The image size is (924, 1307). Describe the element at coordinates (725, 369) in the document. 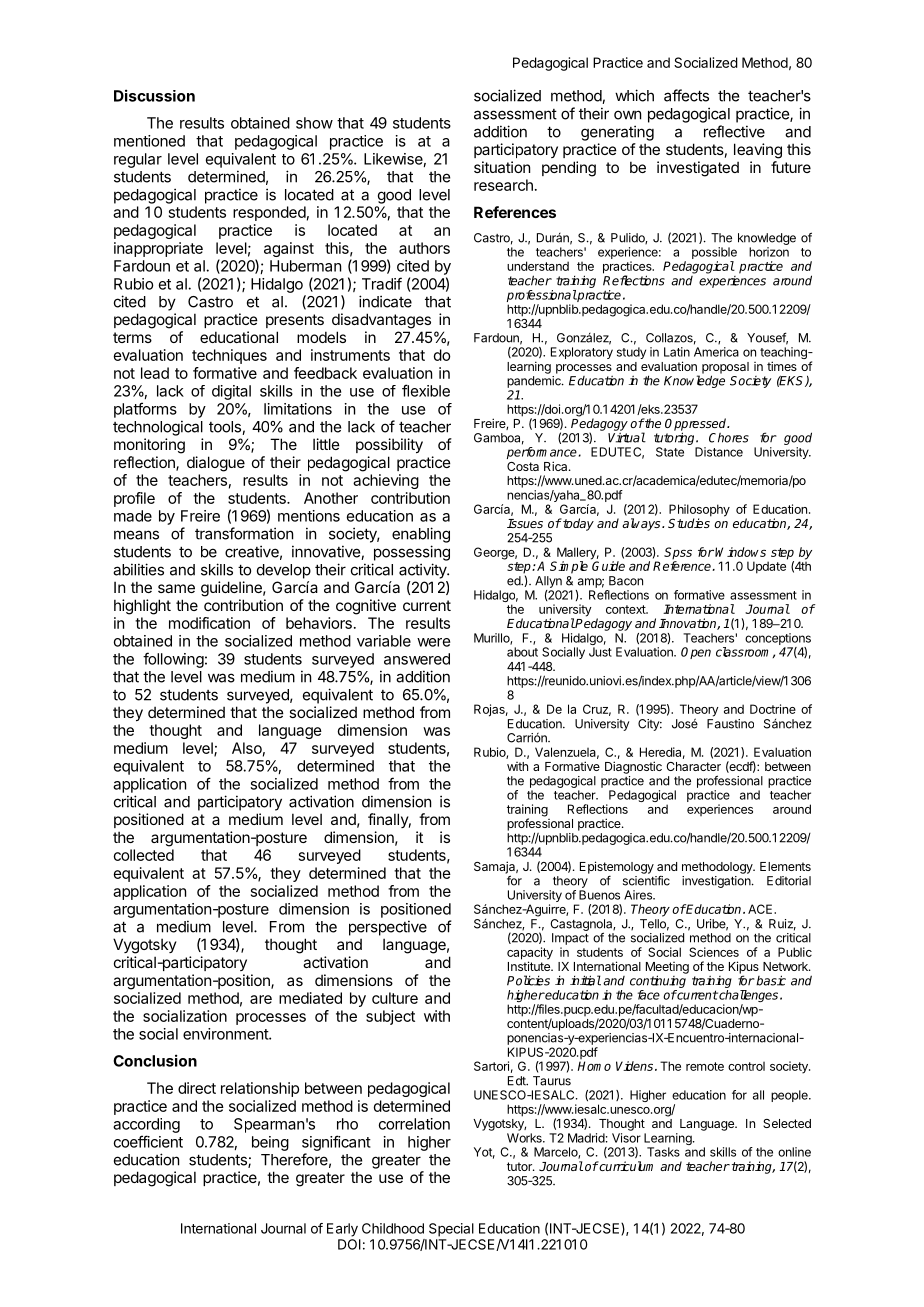

I see `proposal` at that location.
